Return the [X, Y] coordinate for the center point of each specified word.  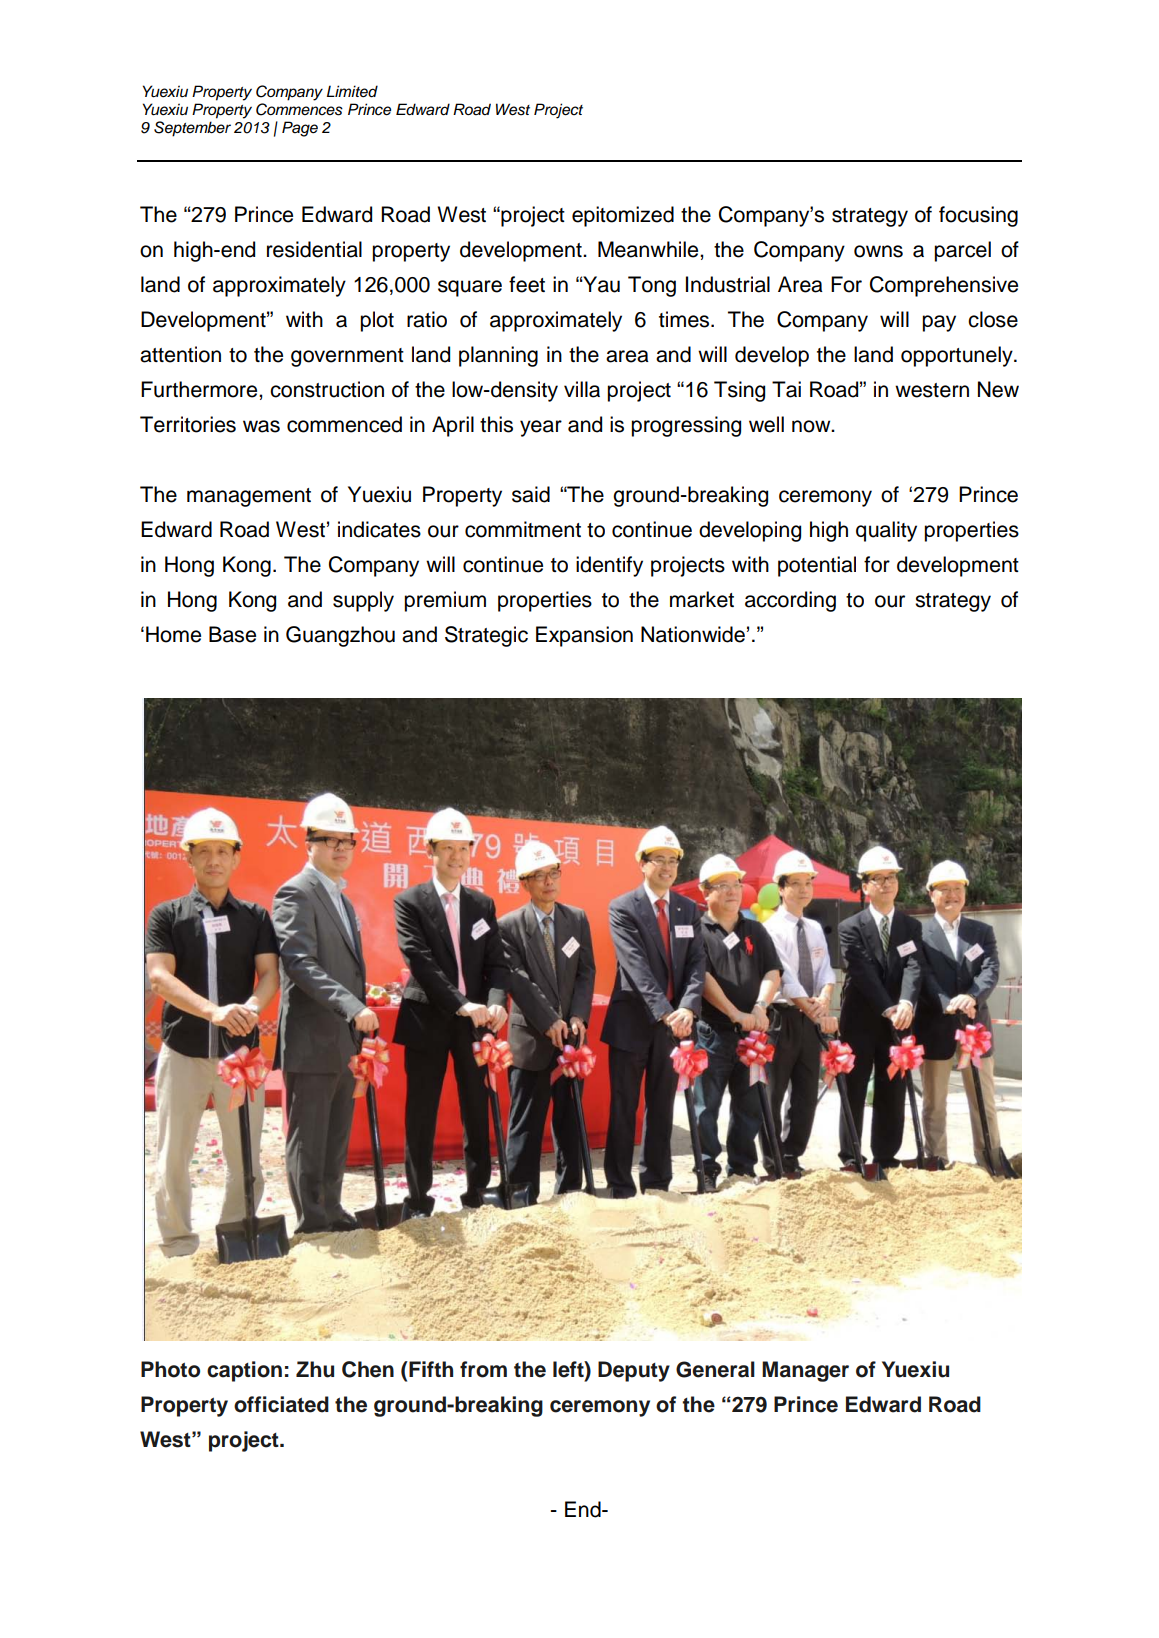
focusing [978, 216]
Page [300, 129]
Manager [805, 1371]
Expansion [584, 636]
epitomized [623, 216]
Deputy [634, 1371]
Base [232, 634]
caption [244, 1371]
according [790, 601]
